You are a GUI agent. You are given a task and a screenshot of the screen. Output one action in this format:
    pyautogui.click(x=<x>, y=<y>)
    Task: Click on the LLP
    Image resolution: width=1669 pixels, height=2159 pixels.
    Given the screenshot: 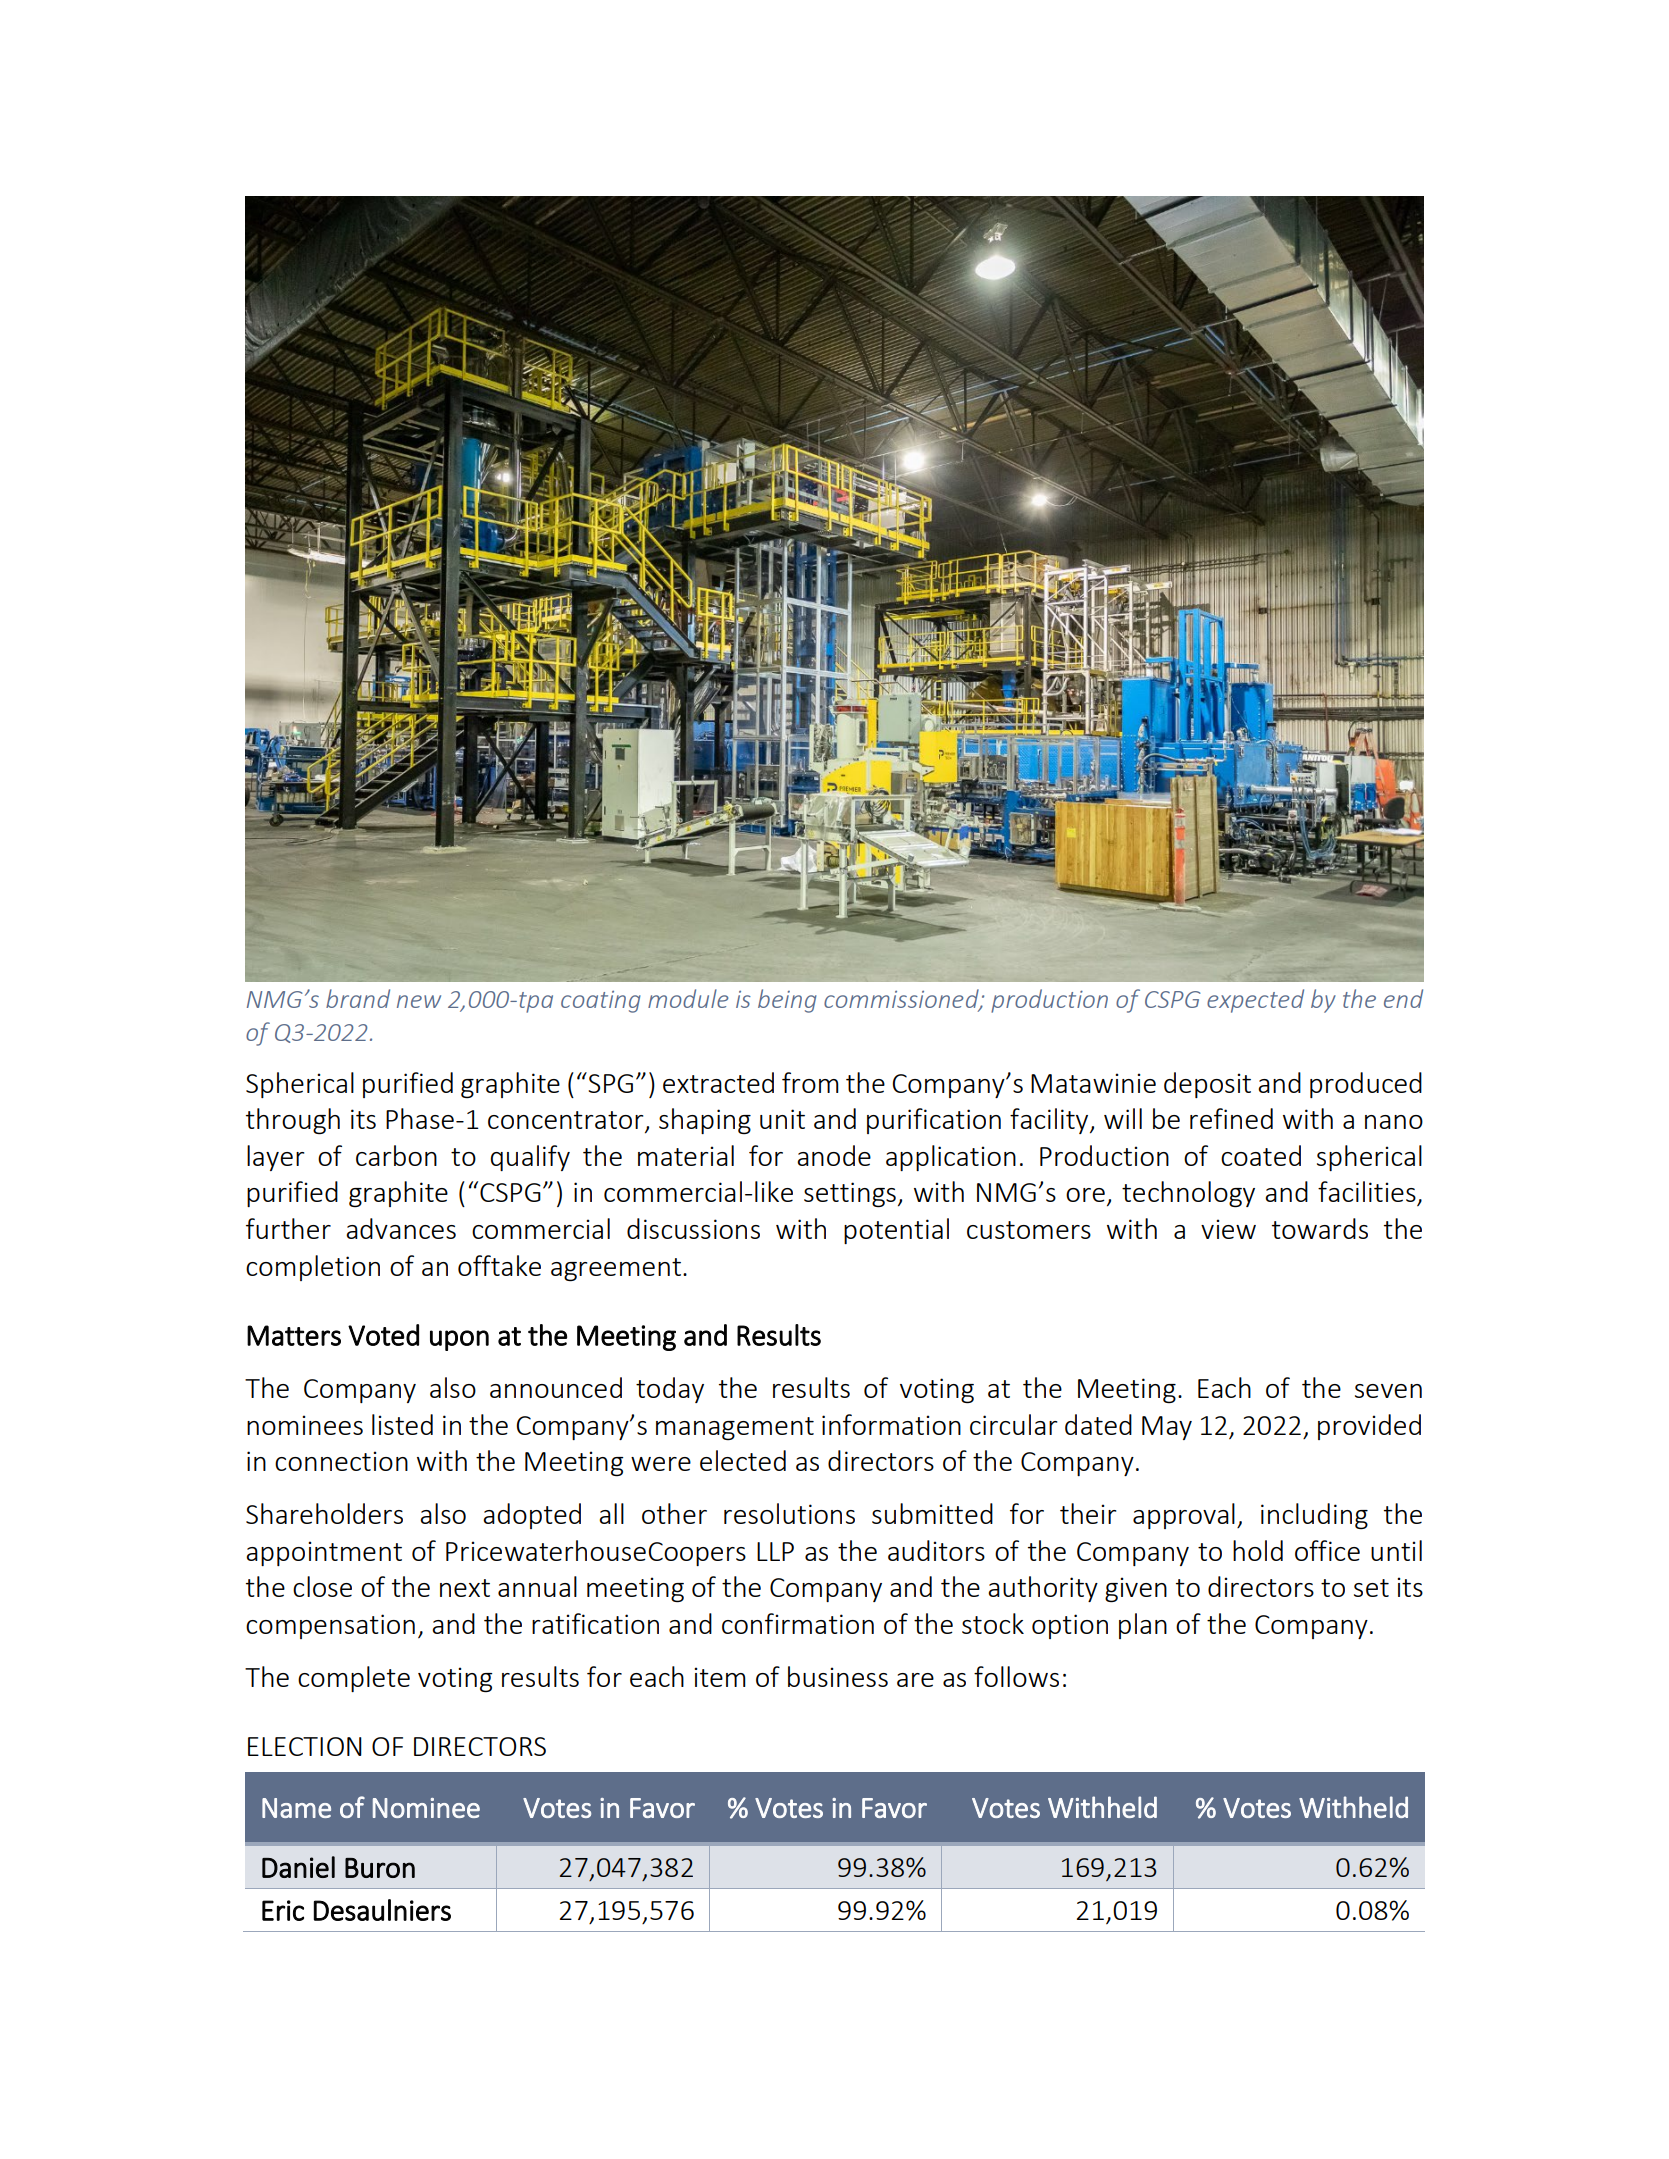 What is the action you would take?
    pyautogui.click(x=775, y=1551)
